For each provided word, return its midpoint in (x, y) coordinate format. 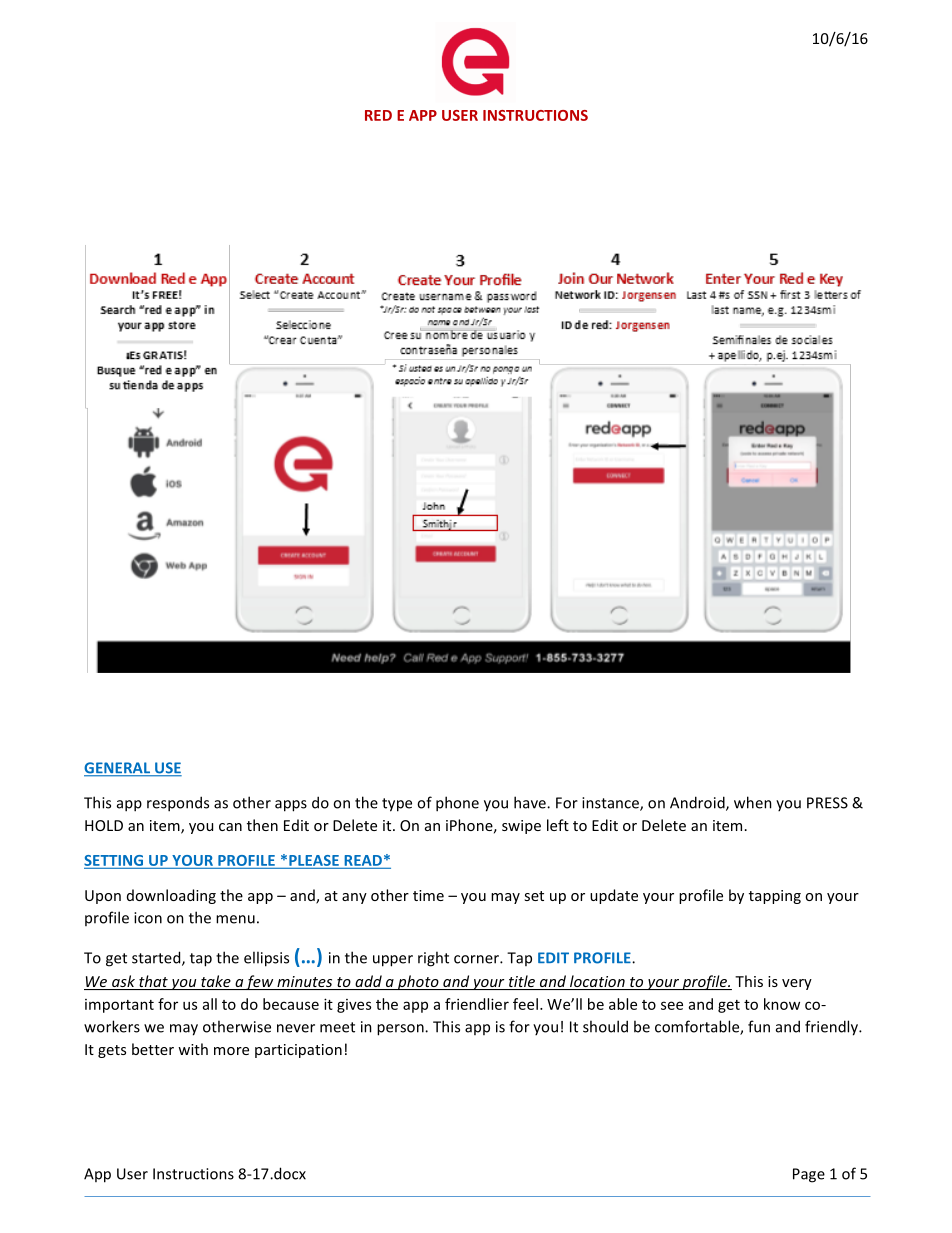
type (397, 805)
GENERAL (118, 769)
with (193, 1049)
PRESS (827, 803)
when (753, 802)
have (531, 802)
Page (809, 1175)
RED (378, 115)
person (401, 1030)
